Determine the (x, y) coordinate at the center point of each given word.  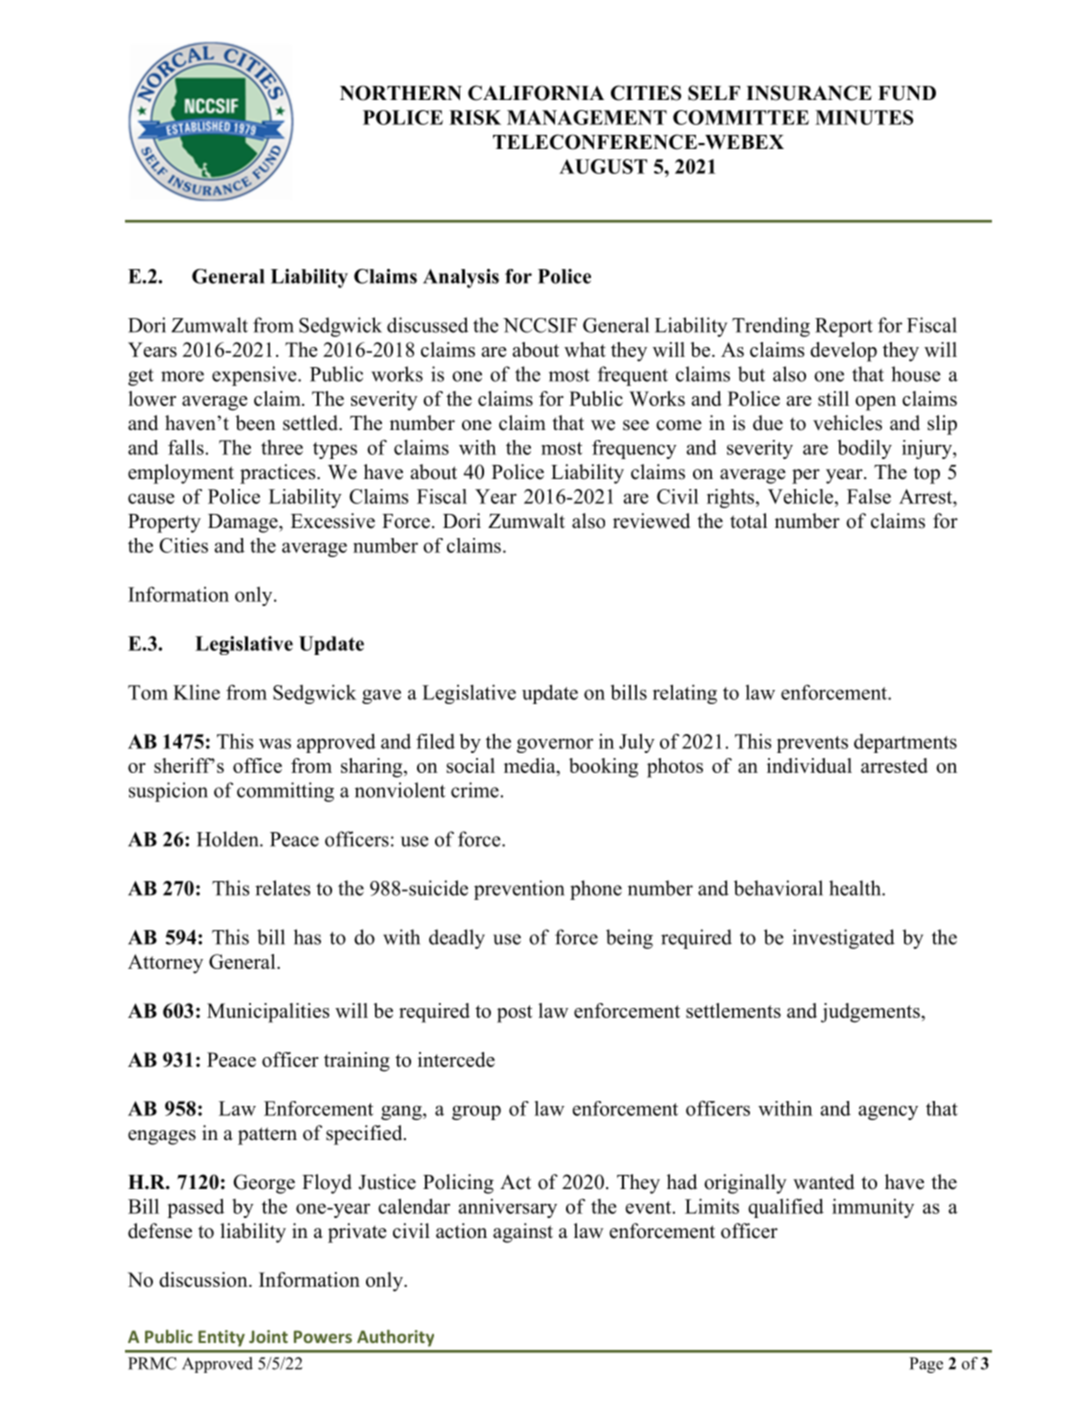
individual (809, 765)
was (275, 743)
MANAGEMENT (587, 117)
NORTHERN (401, 93)
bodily (865, 449)
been (255, 423)
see (636, 425)
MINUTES (864, 117)
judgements (871, 1013)
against (523, 1233)
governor (555, 745)
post (514, 1014)
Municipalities (268, 1013)
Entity (221, 1338)
